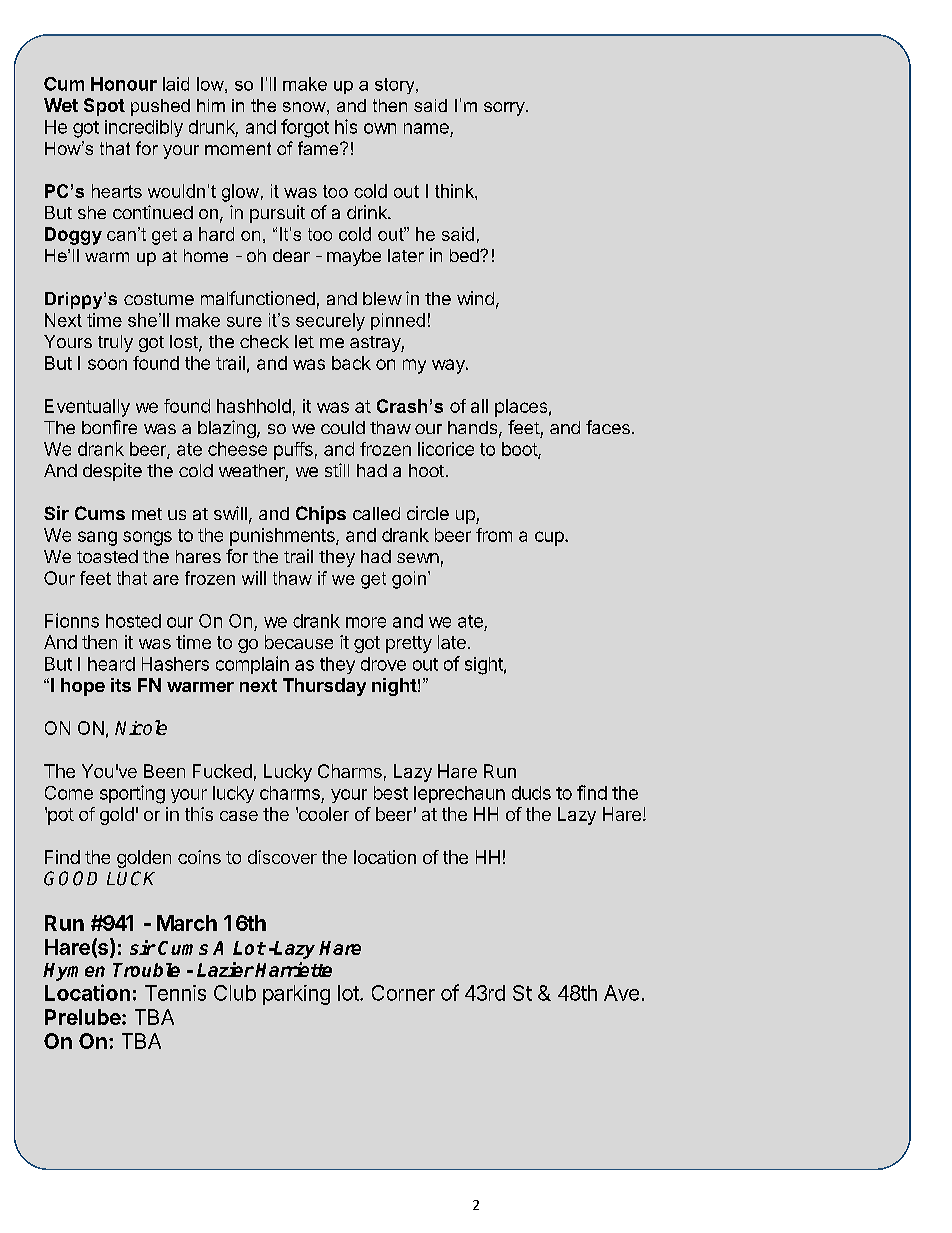 This screenshot has width=952, height=1233. What do you see at coordinates (115, 343) in the screenshot?
I see `truly` at bounding box center [115, 343].
